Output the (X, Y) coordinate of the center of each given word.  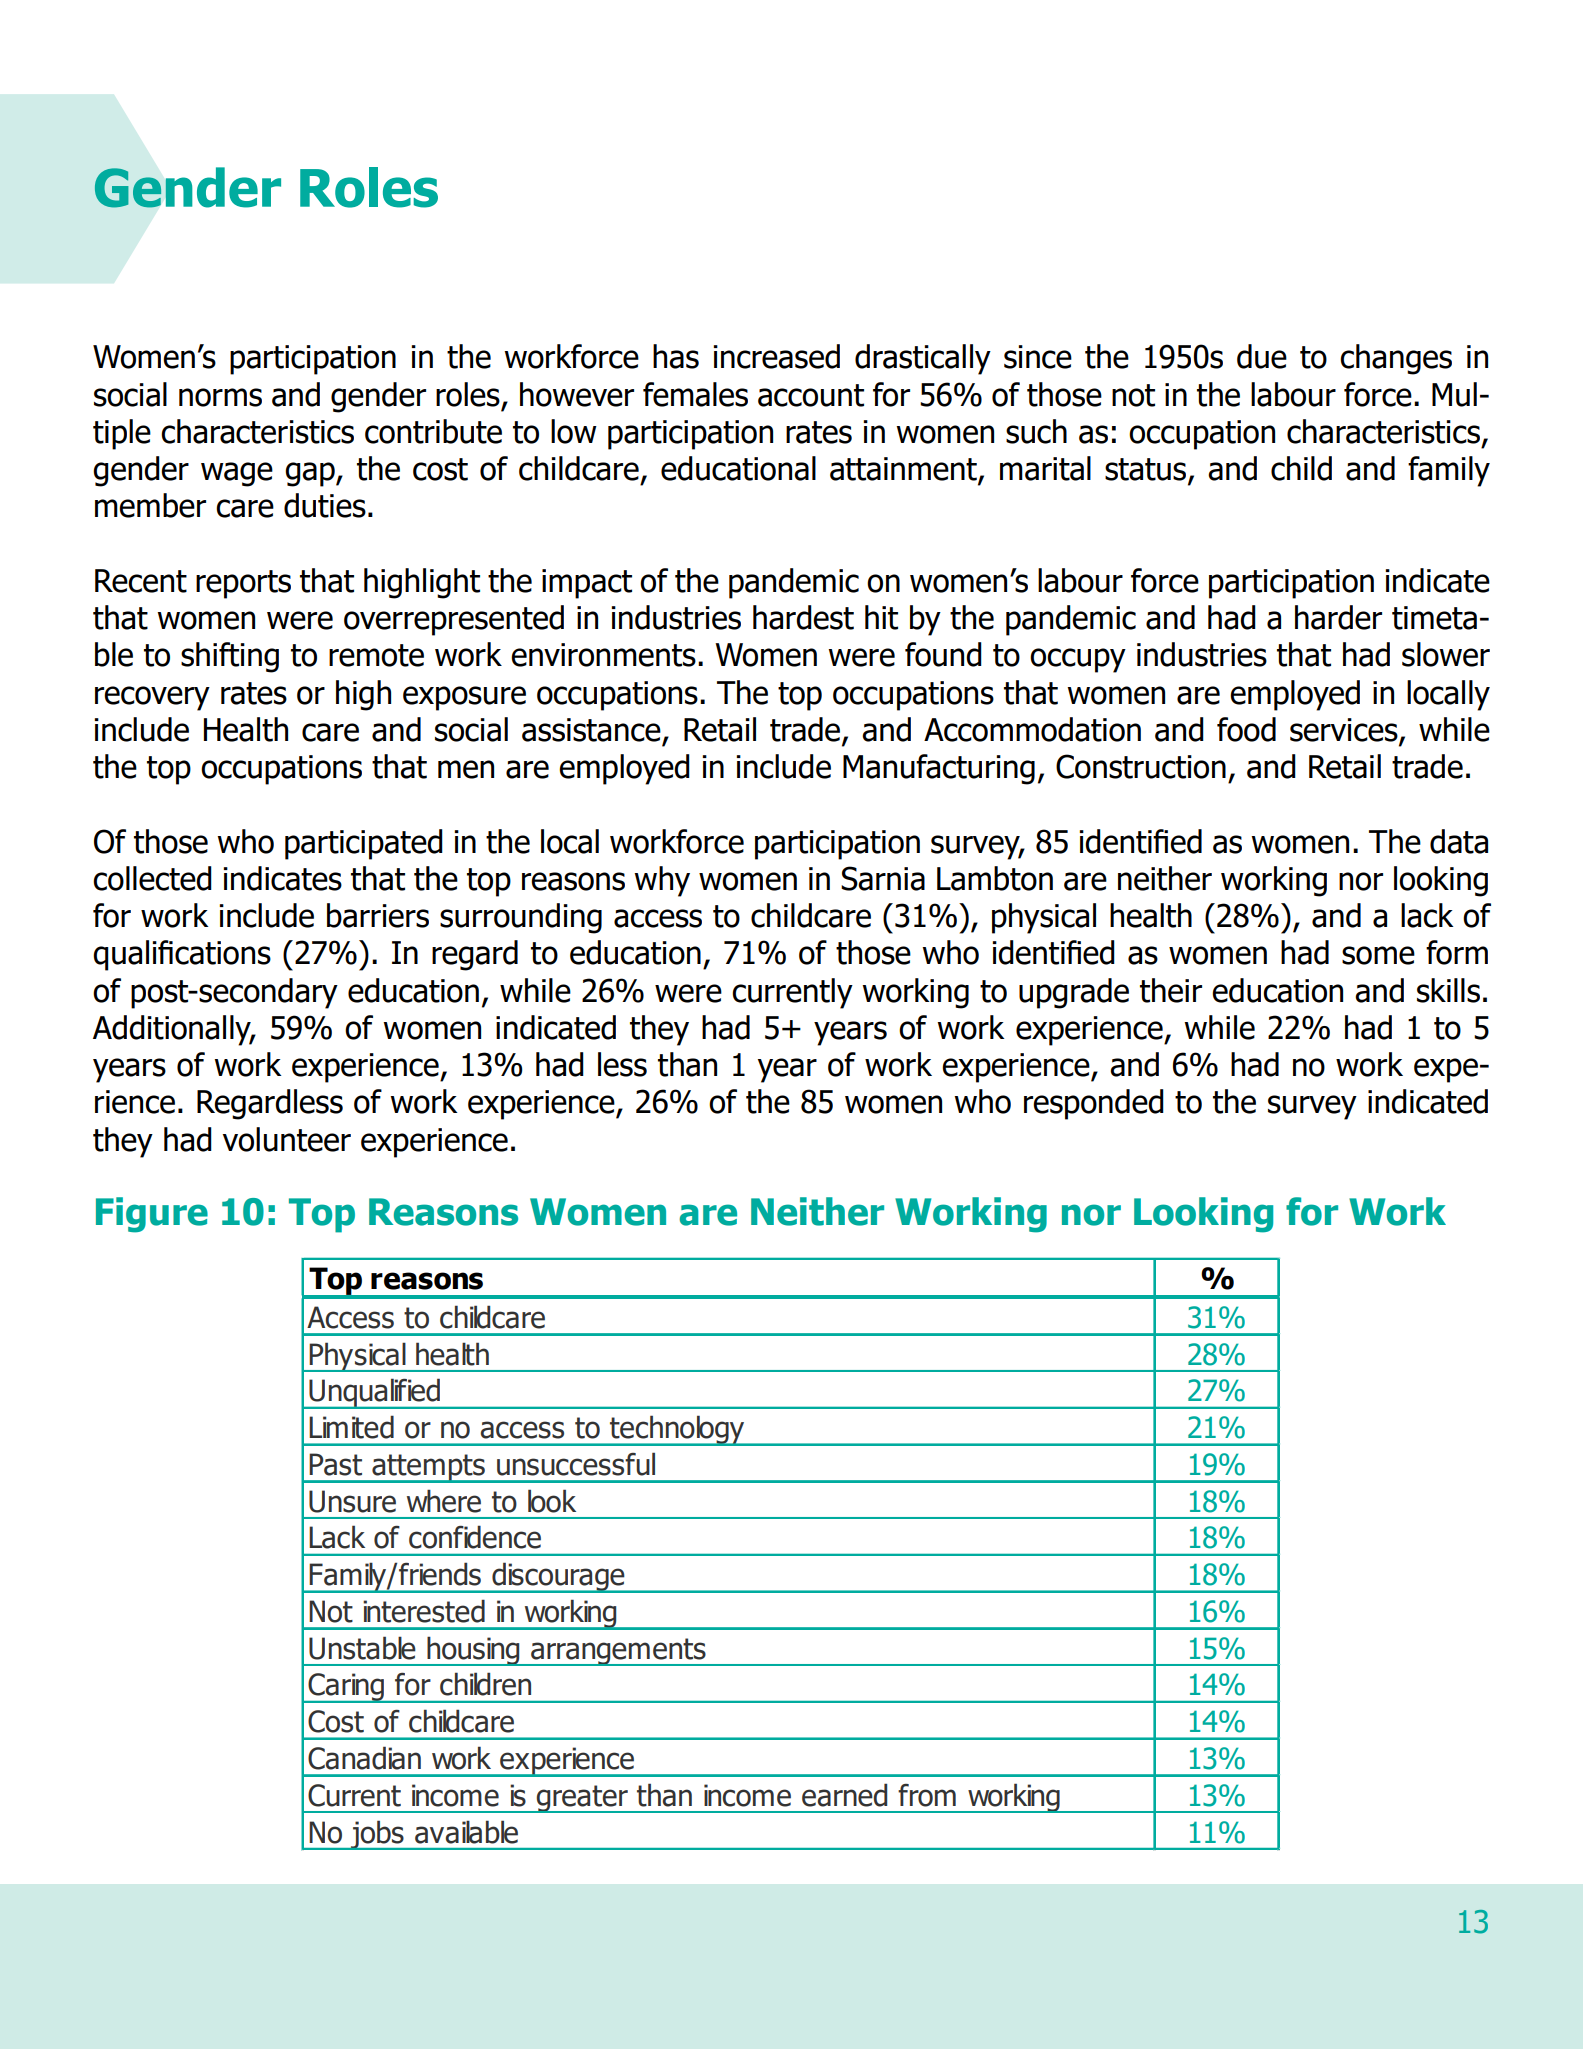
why (662, 881)
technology (677, 1430)
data (1459, 841)
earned (844, 1795)
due (1262, 356)
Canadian (364, 1758)
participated (364, 844)
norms (220, 397)
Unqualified (375, 1393)
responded (1094, 1104)
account (811, 395)
